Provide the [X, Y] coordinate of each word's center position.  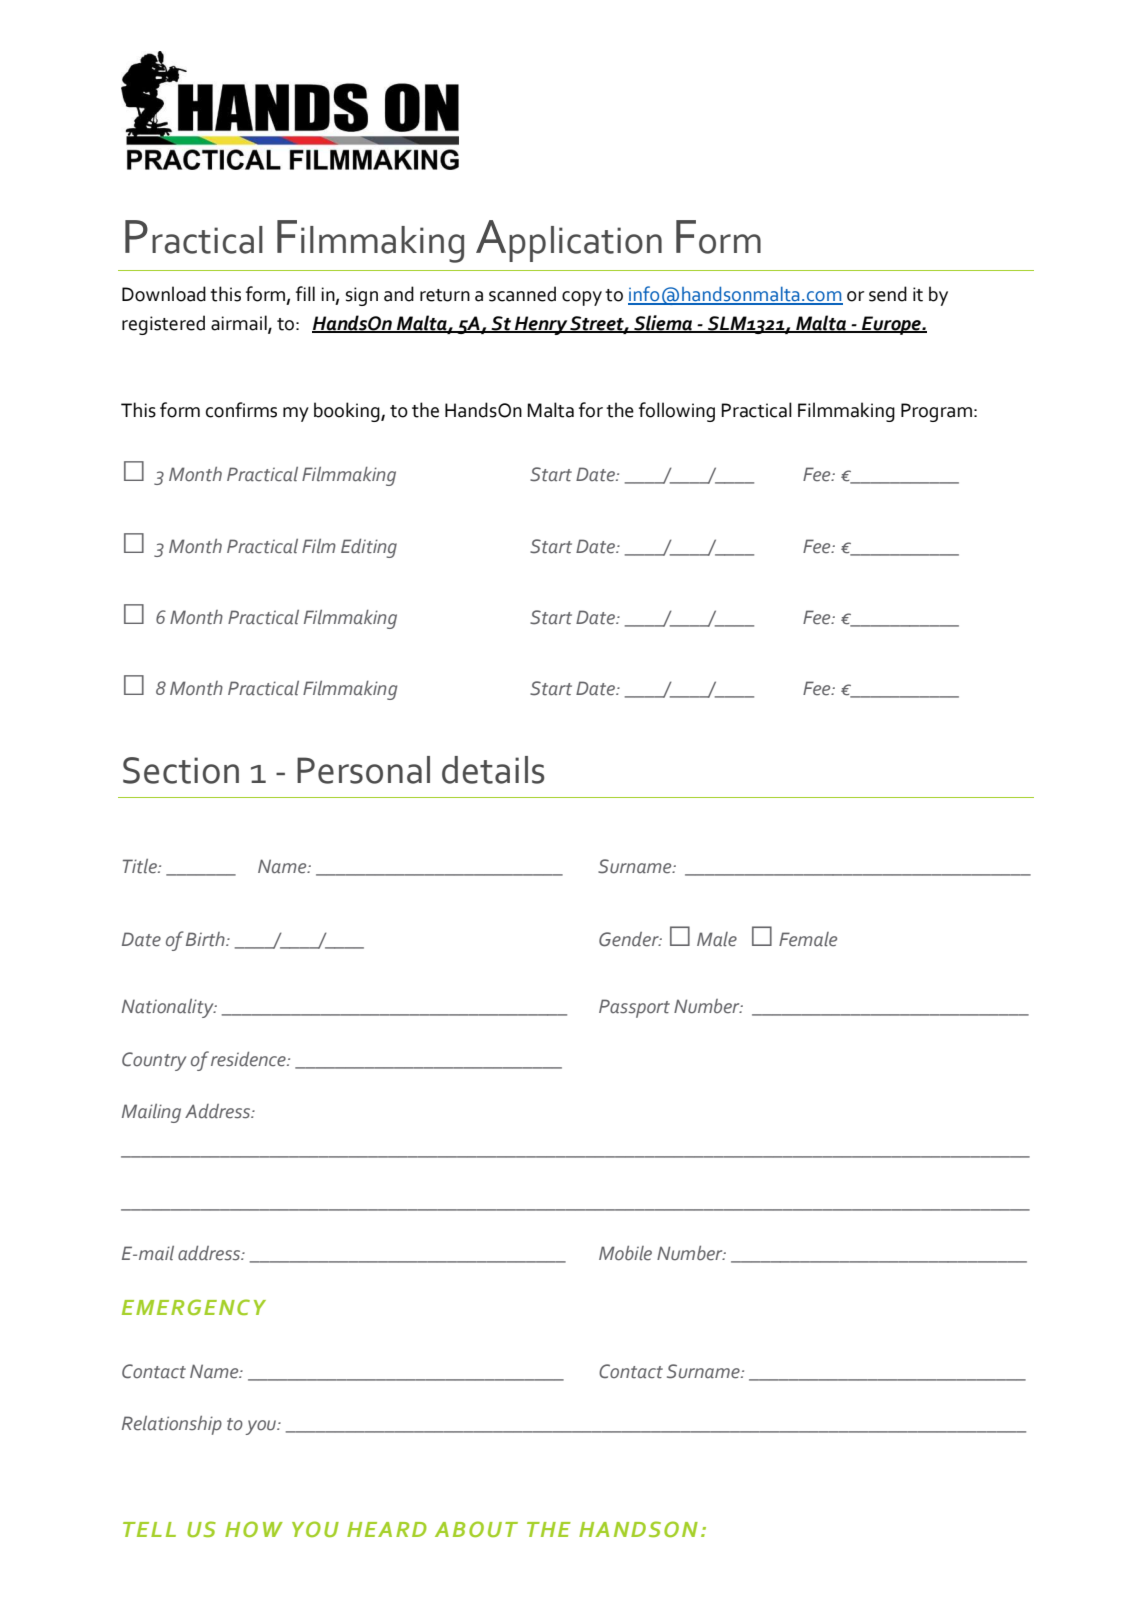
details [493, 770]
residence [249, 1059]
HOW [254, 1529]
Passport [634, 1008]
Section [181, 770]
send [888, 294]
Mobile [625, 1253]
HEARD [387, 1529]
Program [936, 412]
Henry [541, 325]
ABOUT [476, 1529]
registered [163, 325]
